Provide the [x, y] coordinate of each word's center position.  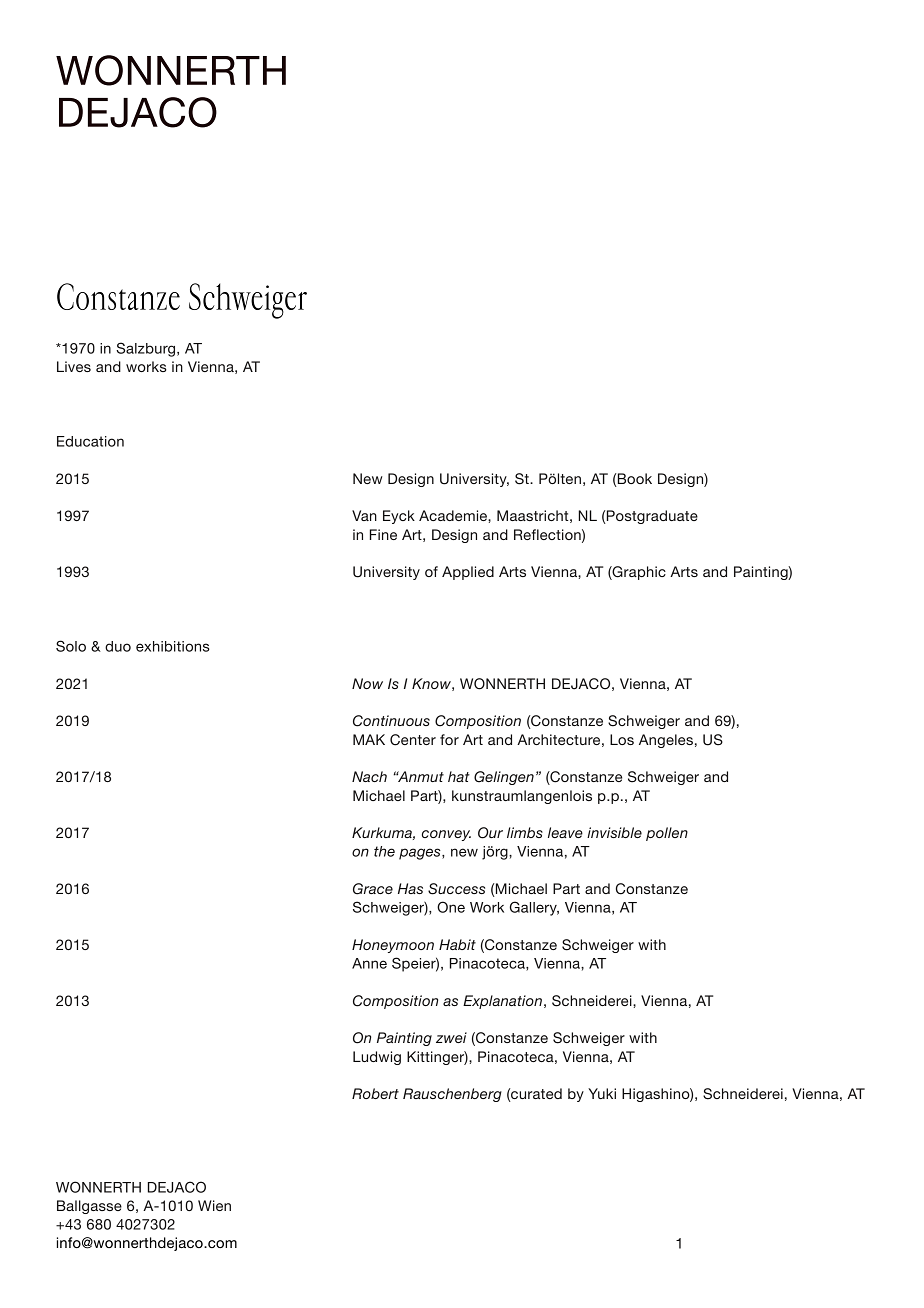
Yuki [602, 1093]
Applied [468, 573]
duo [118, 646]
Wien [214, 1205]
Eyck [399, 517]
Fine [383, 534]
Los [622, 739]
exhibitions [173, 646]
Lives [74, 366]
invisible [614, 832]
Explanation [502, 1002]
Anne [369, 963]
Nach [369, 776]
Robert [375, 1093]
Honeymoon [393, 946]
